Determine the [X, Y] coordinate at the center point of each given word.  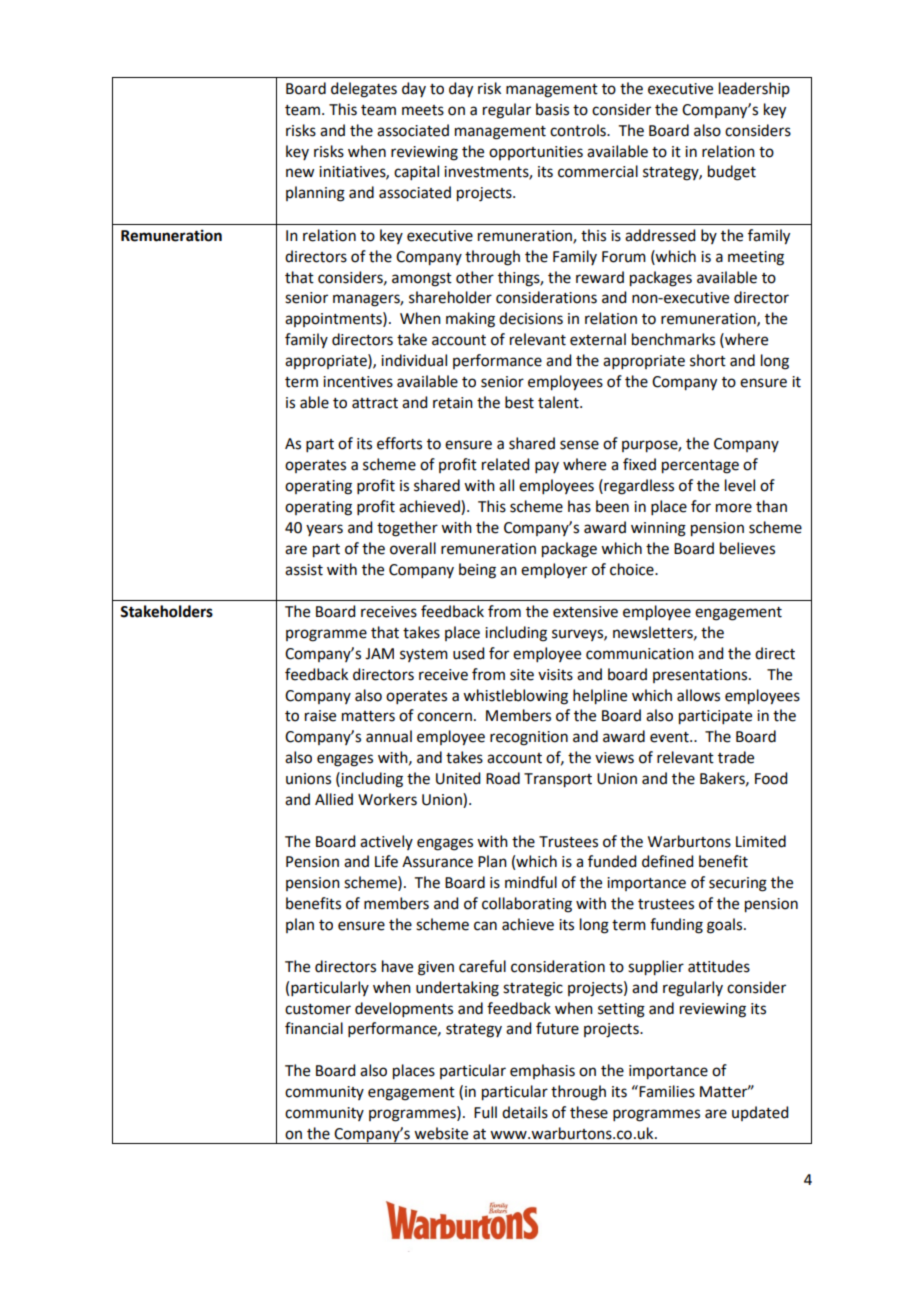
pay [547, 467]
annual [389, 736]
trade [736, 757]
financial [314, 1028]
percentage [700, 467]
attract [375, 403]
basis [552, 109]
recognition [529, 738]
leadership [754, 89]
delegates [364, 90]
